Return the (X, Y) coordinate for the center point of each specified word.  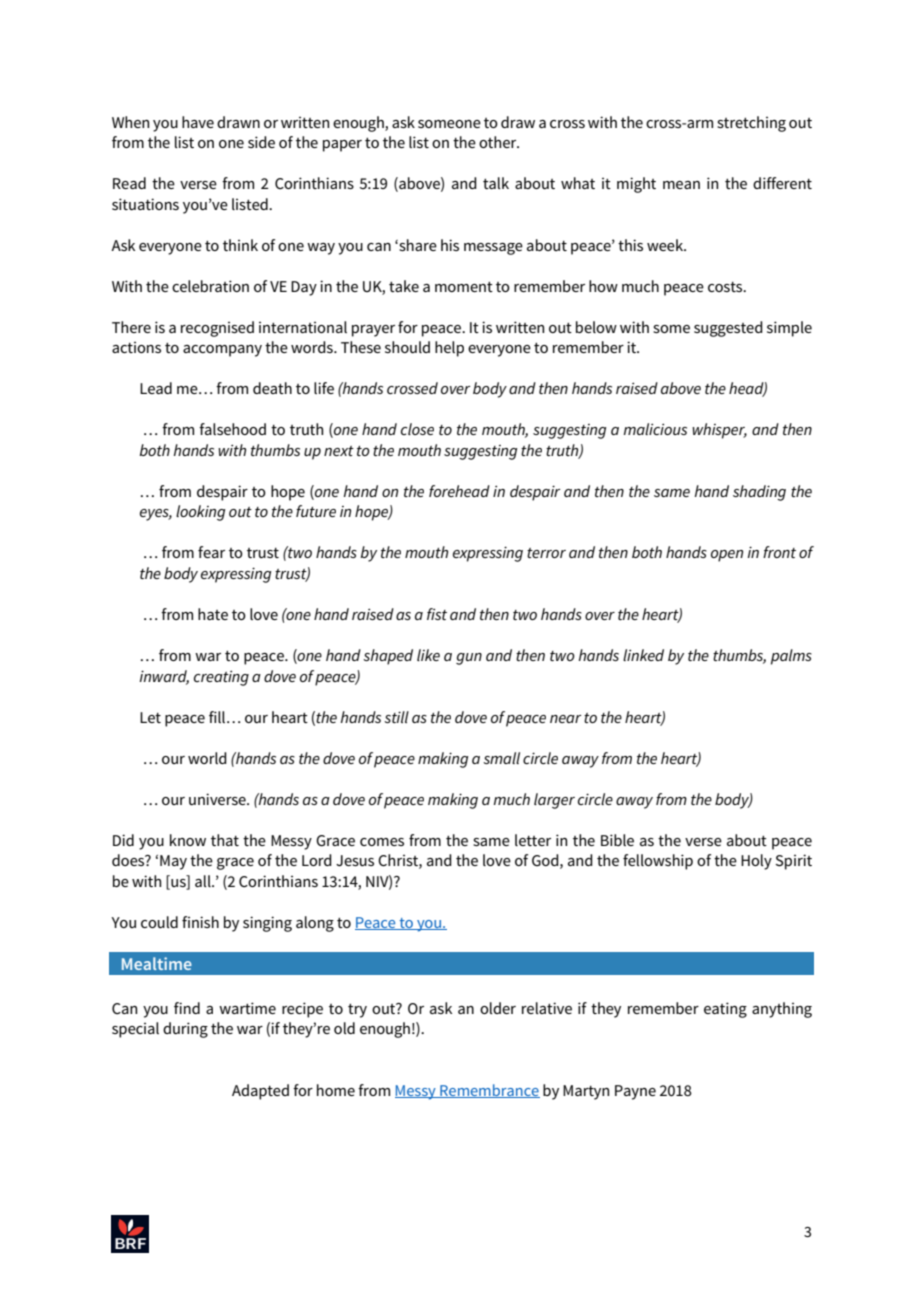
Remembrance (489, 1091)
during (185, 1030)
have (198, 122)
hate (213, 614)
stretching (751, 124)
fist (437, 614)
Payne (635, 1092)
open (727, 556)
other (499, 142)
